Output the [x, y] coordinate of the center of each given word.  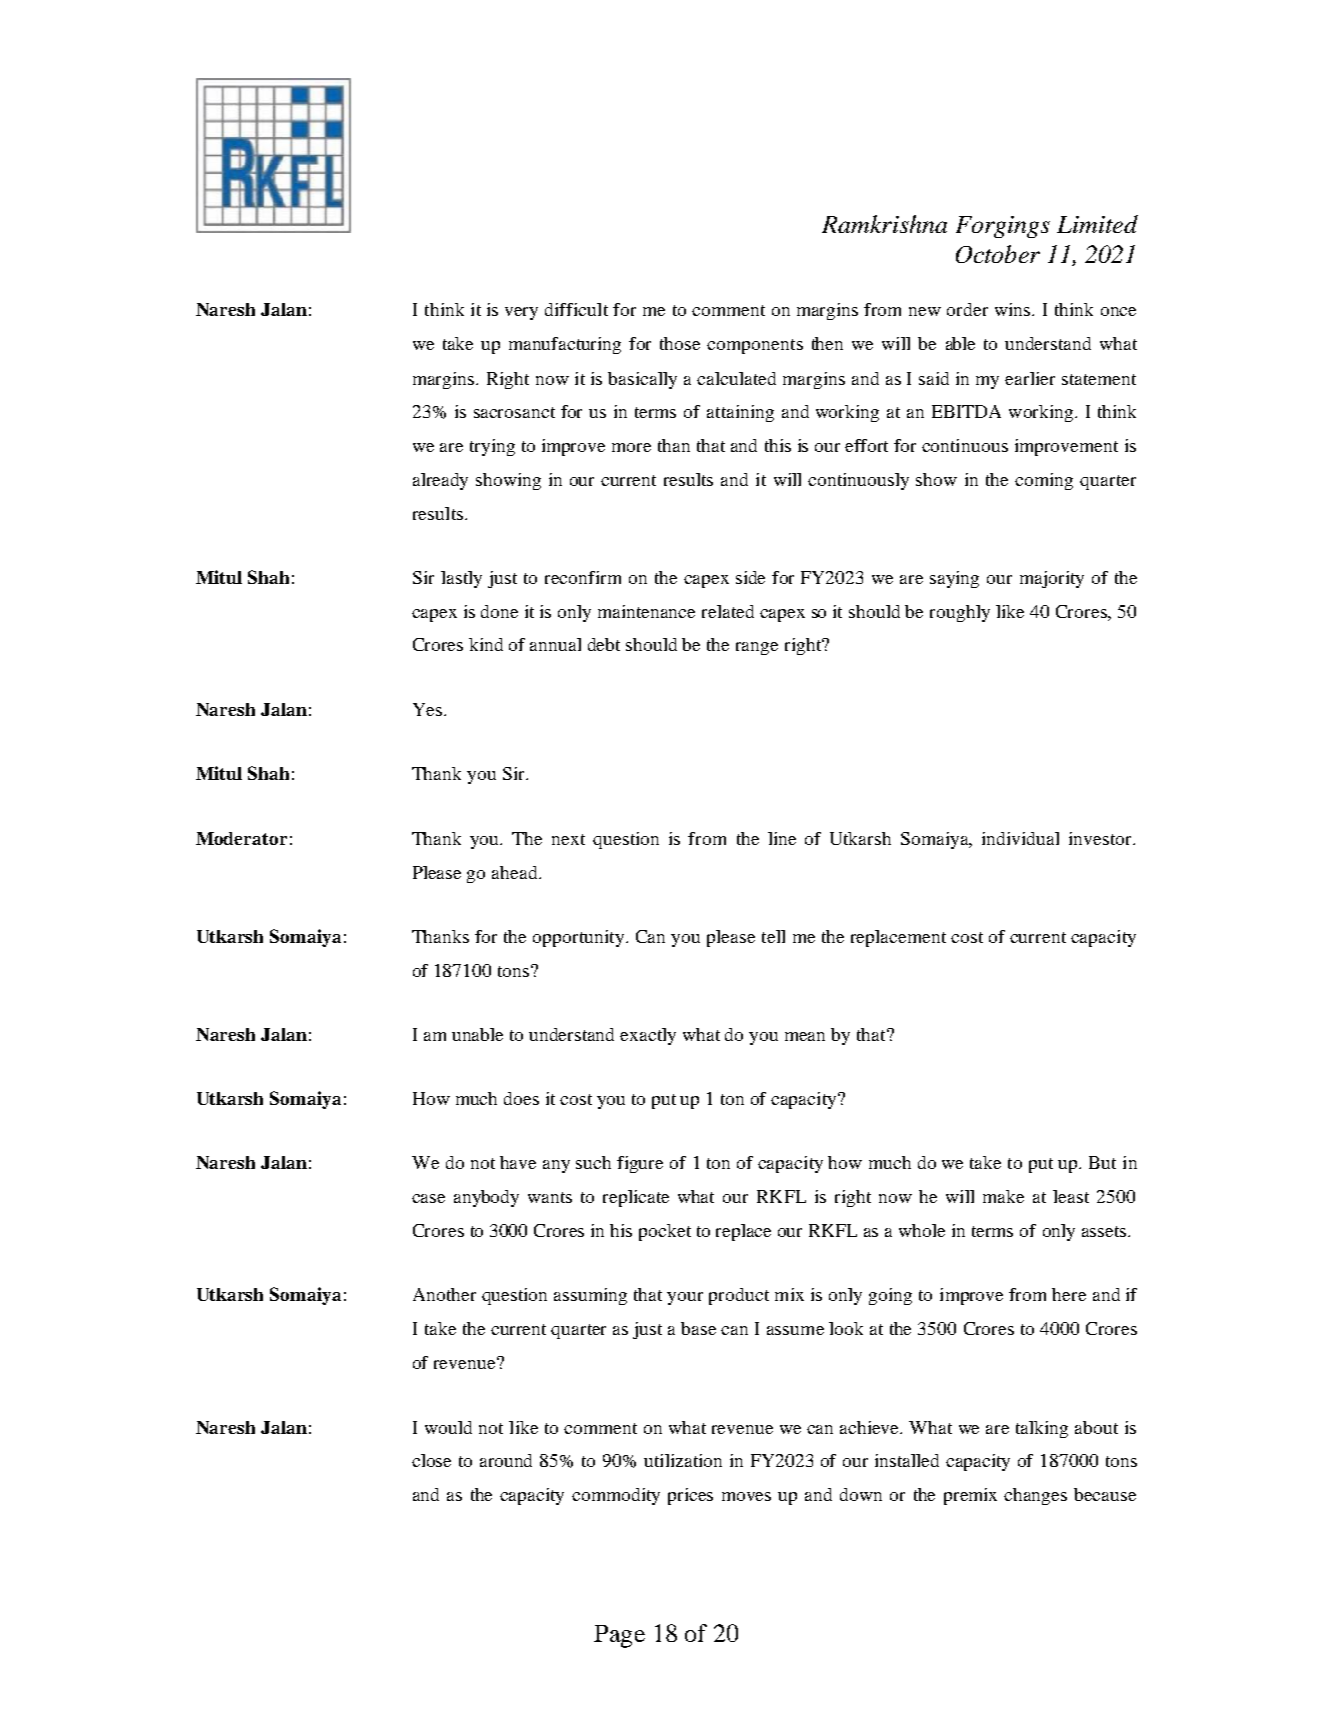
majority [1052, 579]
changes [1035, 1496]
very [521, 313]
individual [1020, 838]
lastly [461, 579]
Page [619, 1636]
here [1069, 1294]
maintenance [646, 611]
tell [773, 936]
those [680, 343]
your [685, 1298]
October [998, 254]
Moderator [241, 838]
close [431, 1460]
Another [444, 1294]
